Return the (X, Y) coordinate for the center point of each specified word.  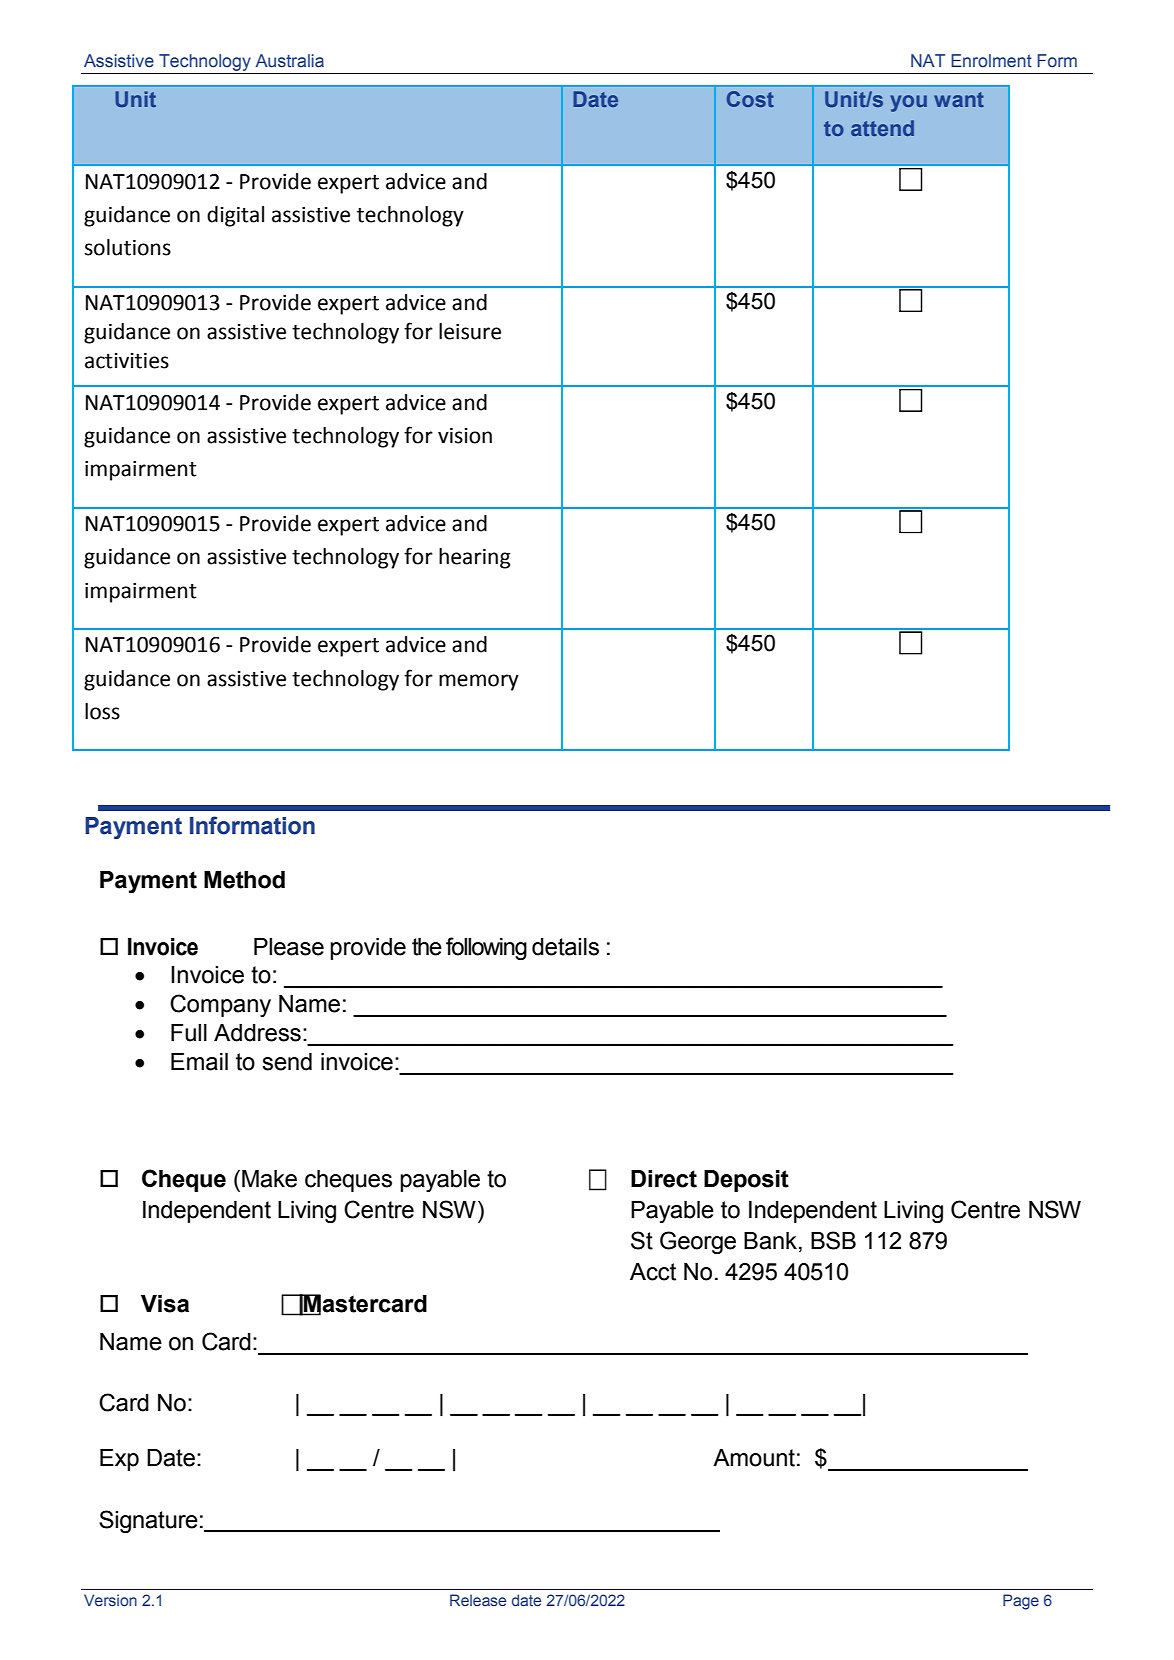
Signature (148, 1521)
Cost (750, 99)
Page (1021, 1602)
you (908, 103)
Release (478, 1600)
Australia (290, 61)
